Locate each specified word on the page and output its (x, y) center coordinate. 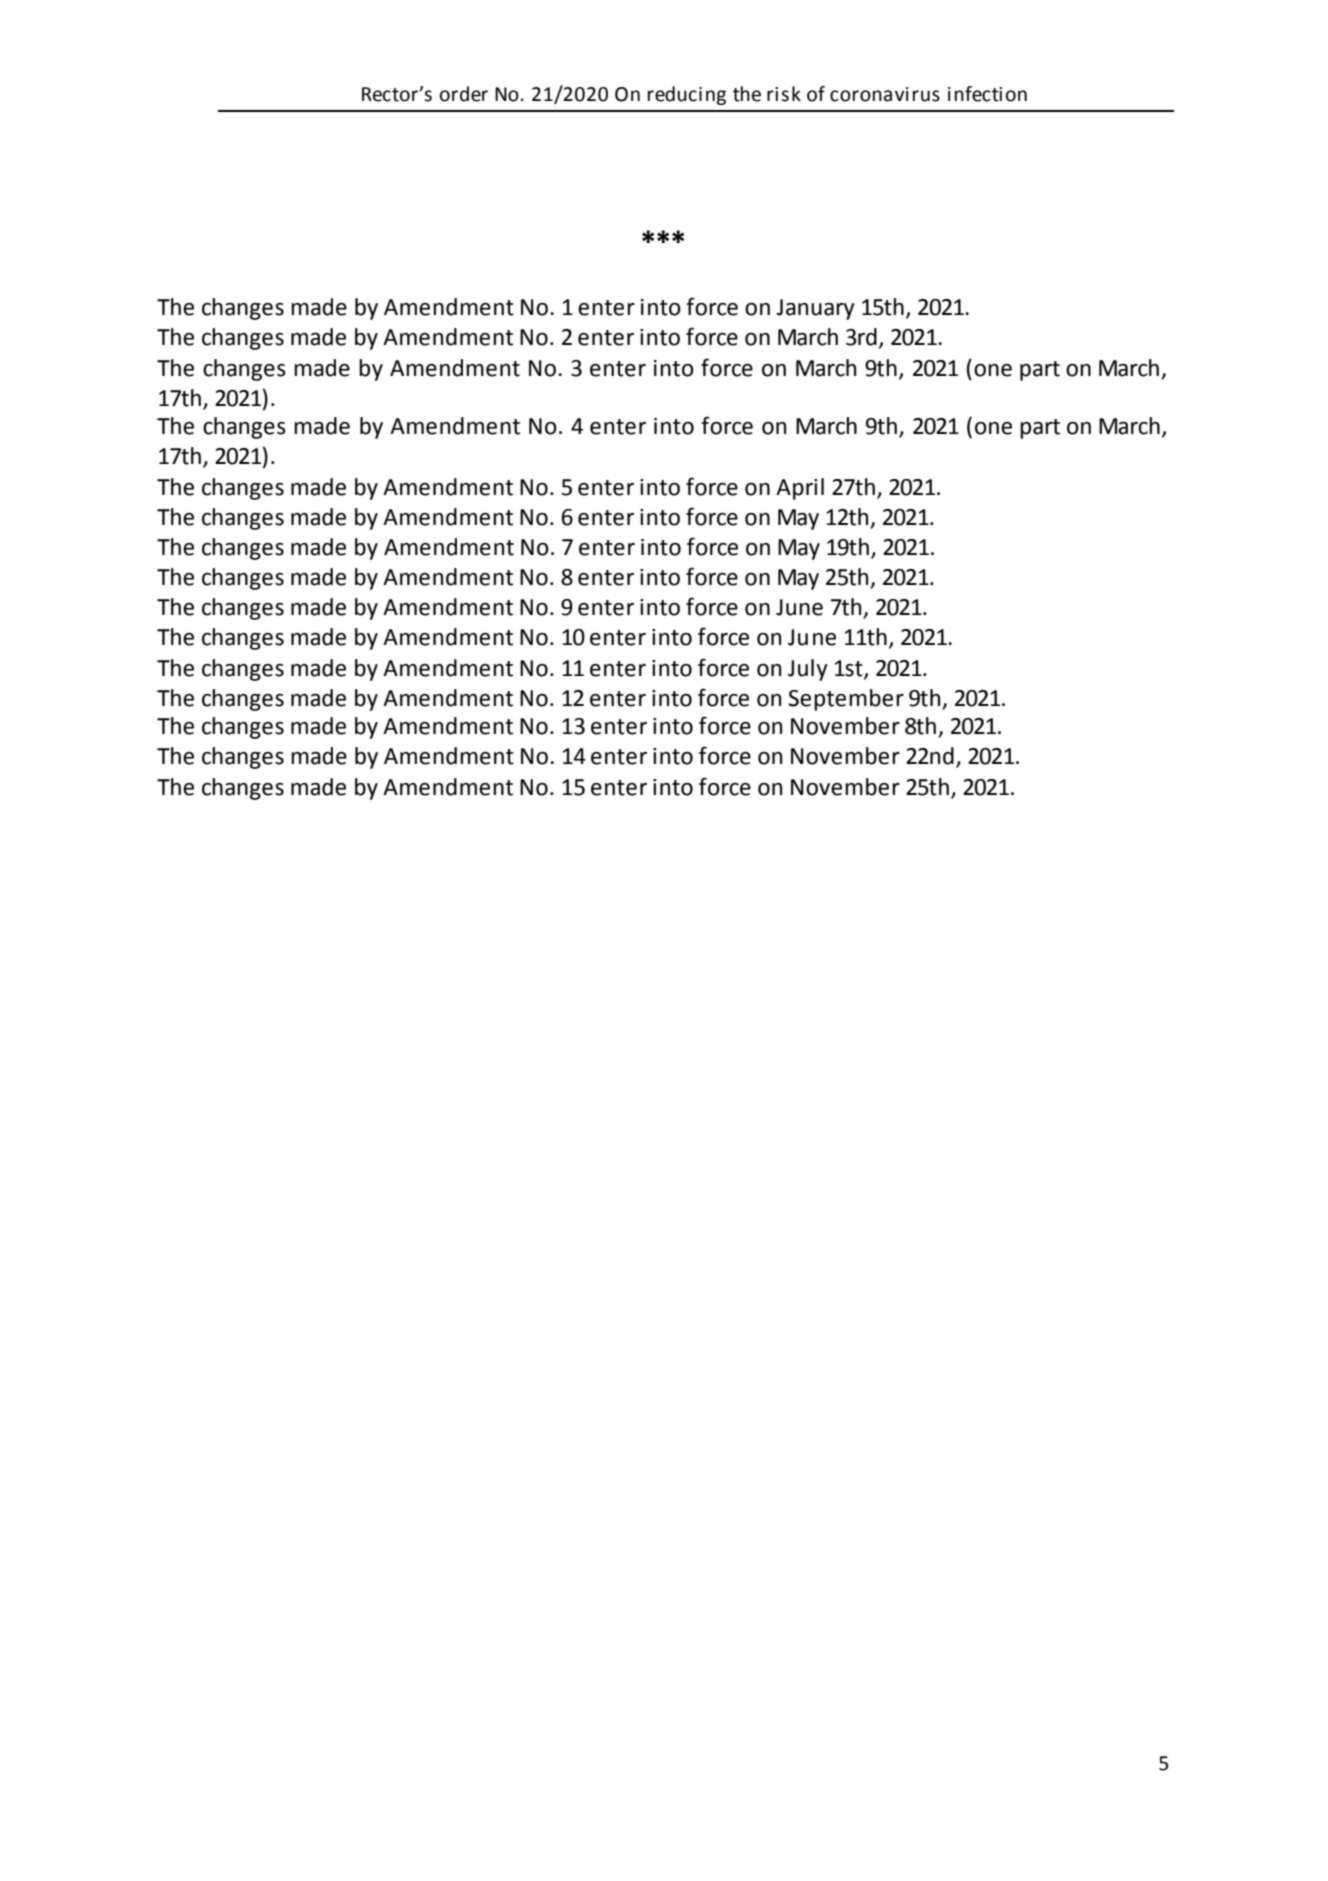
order (464, 94)
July (808, 670)
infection (987, 94)
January (815, 309)
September (846, 700)
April (800, 489)
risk (784, 94)
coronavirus (885, 94)
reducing (687, 95)
